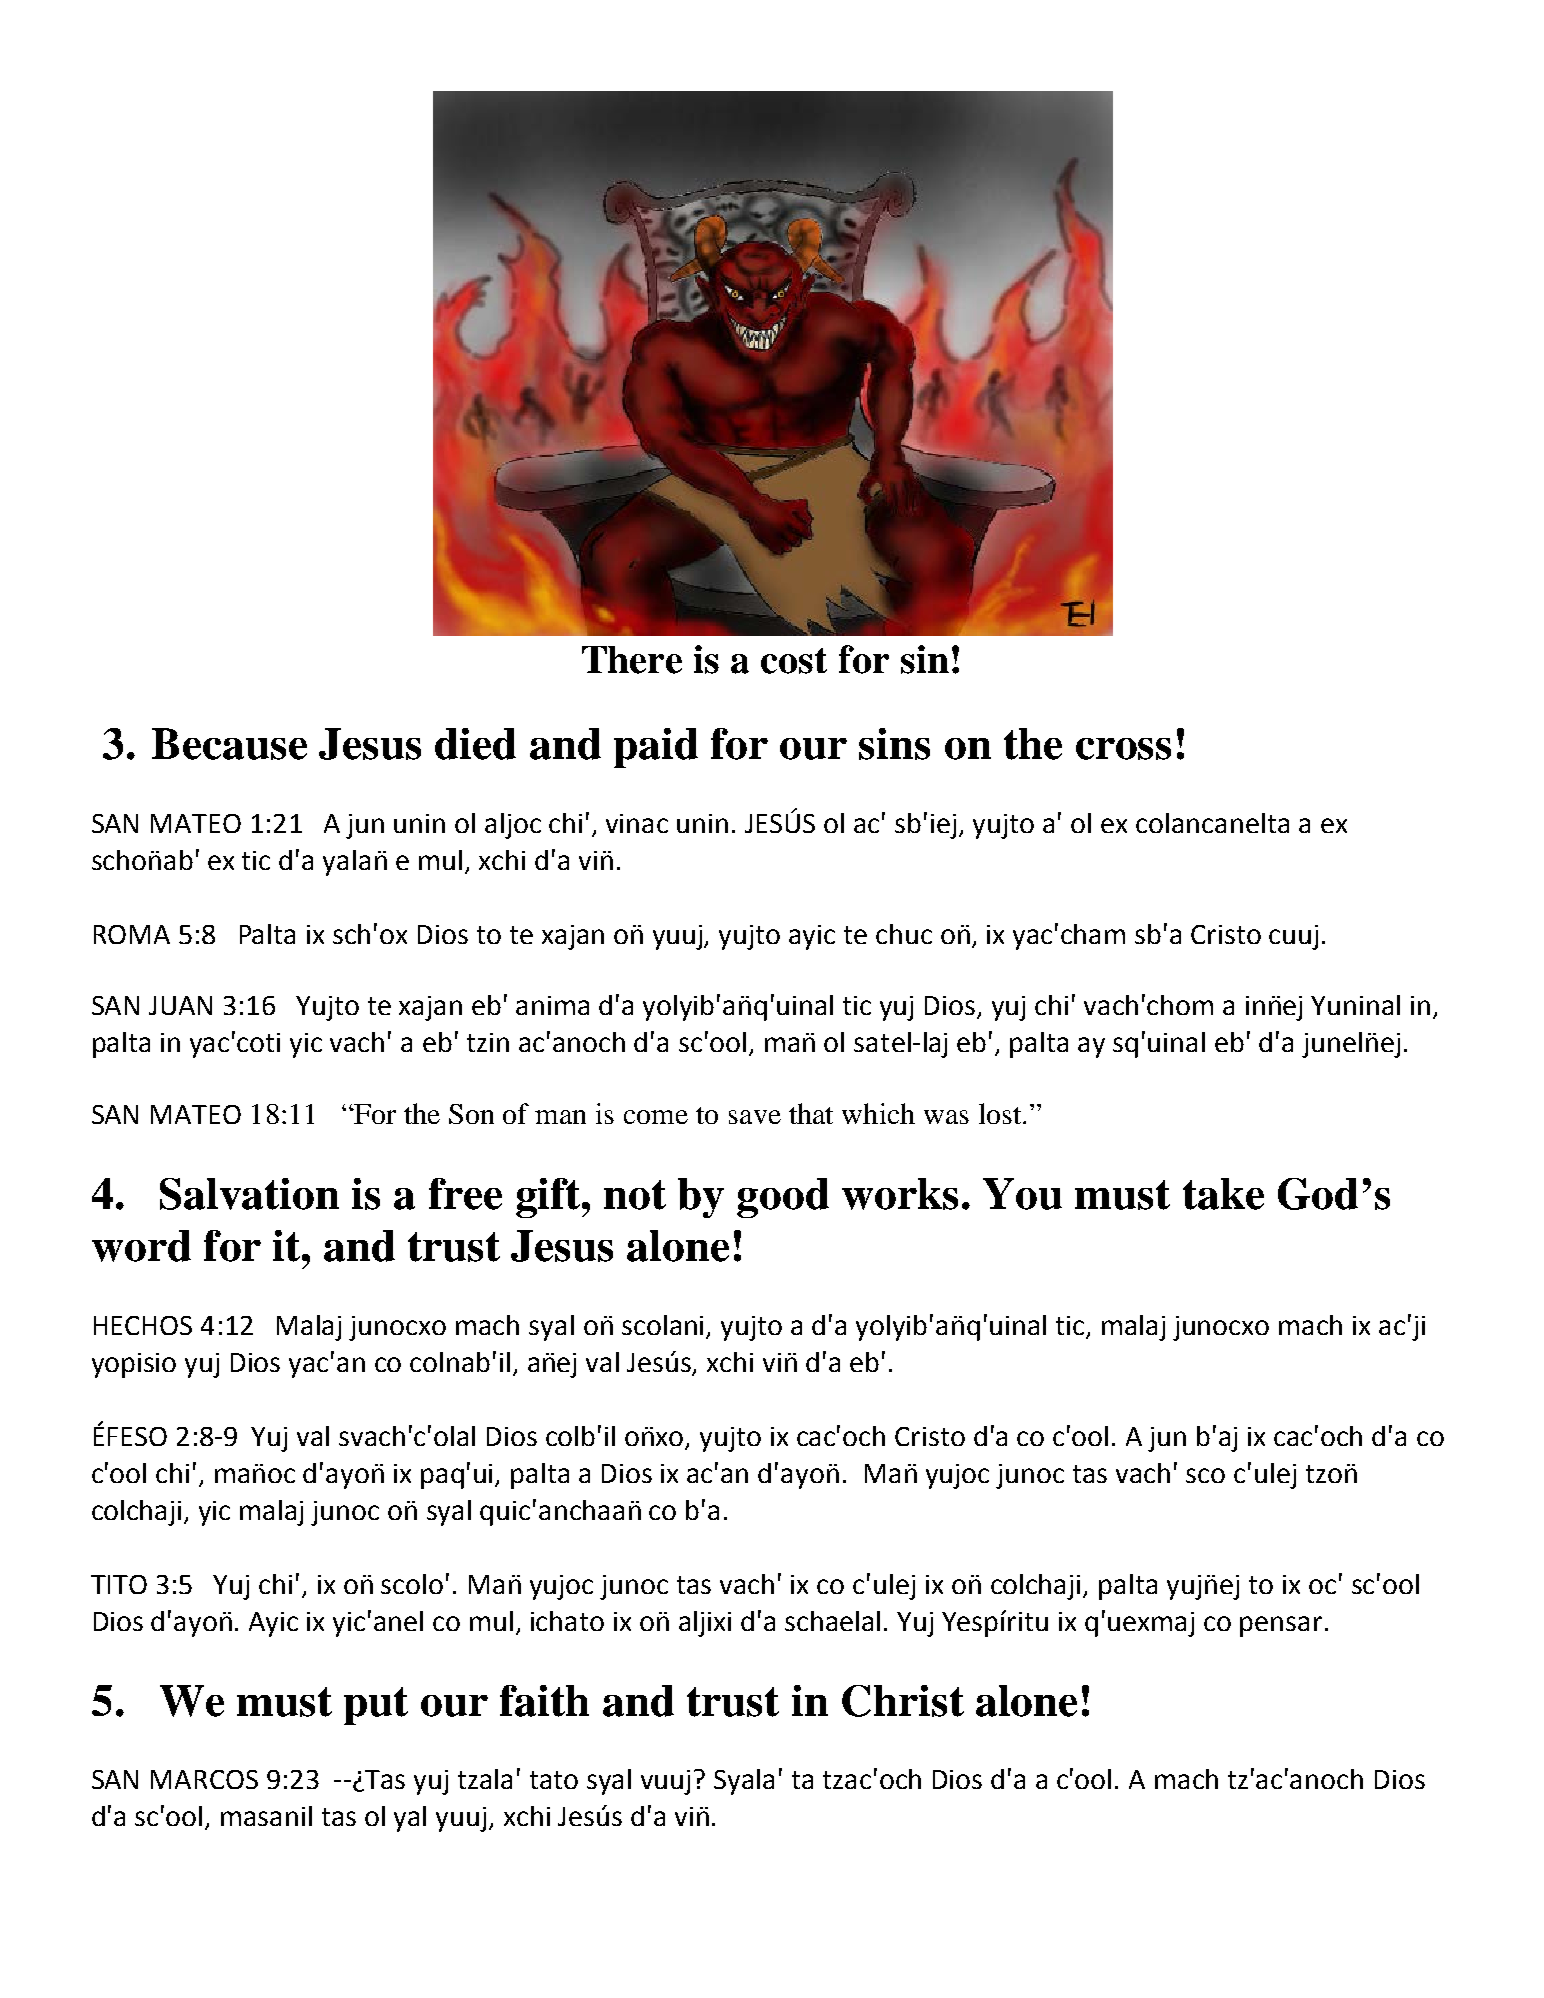  What do you see at coordinates (204, 1779) in the screenshot?
I see `MARCOS` at bounding box center [204, 1779].
